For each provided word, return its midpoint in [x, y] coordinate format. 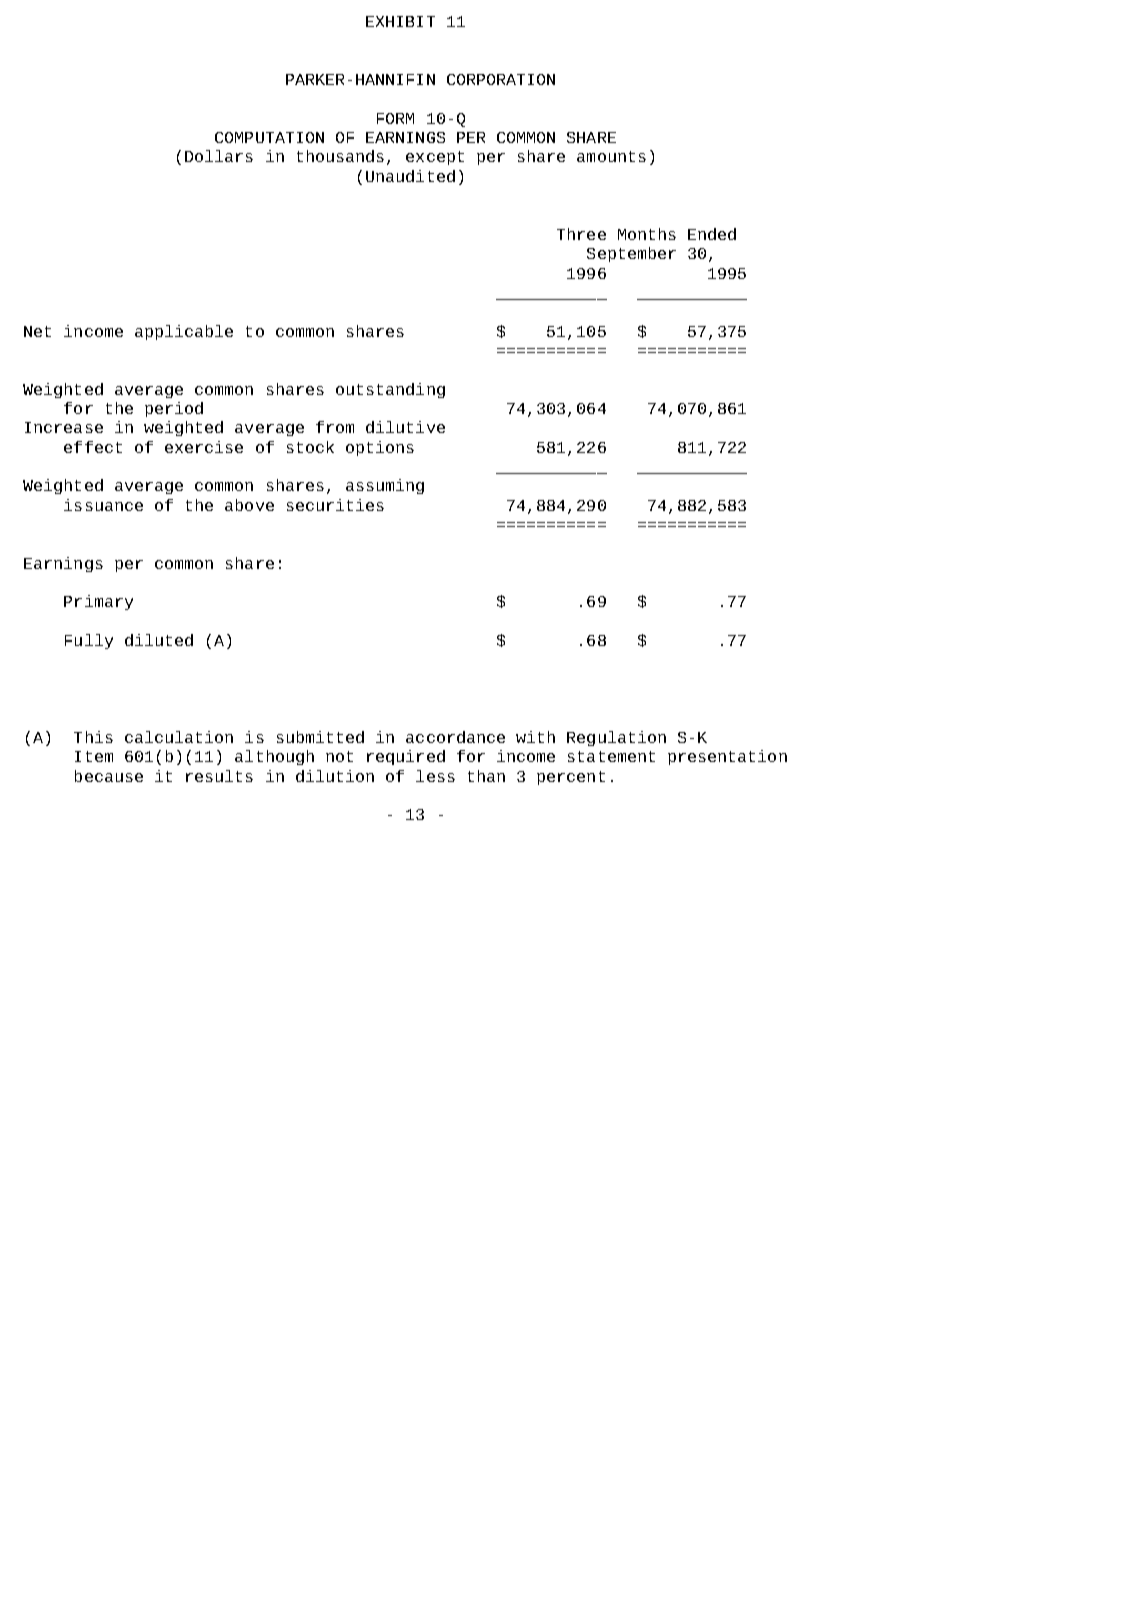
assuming [385, 486]
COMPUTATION [269, 137]
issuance [103, 505]
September [631, 254]
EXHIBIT [400, 21]
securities [335, 505]
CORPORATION [501, 79]
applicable [184, 332]
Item [94, 756]
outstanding [390, 390]
